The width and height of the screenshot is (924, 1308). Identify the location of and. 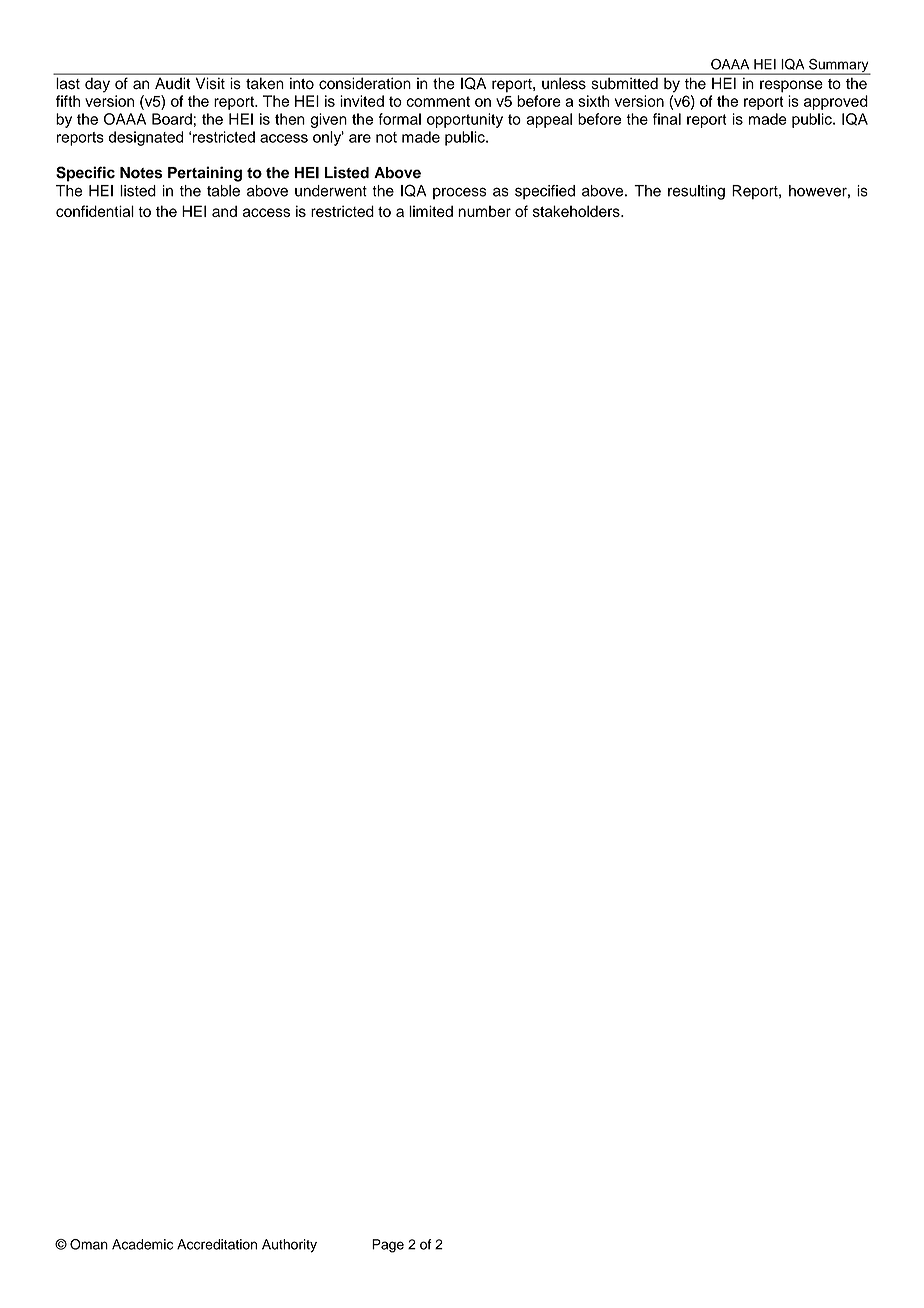
(224, 211).
